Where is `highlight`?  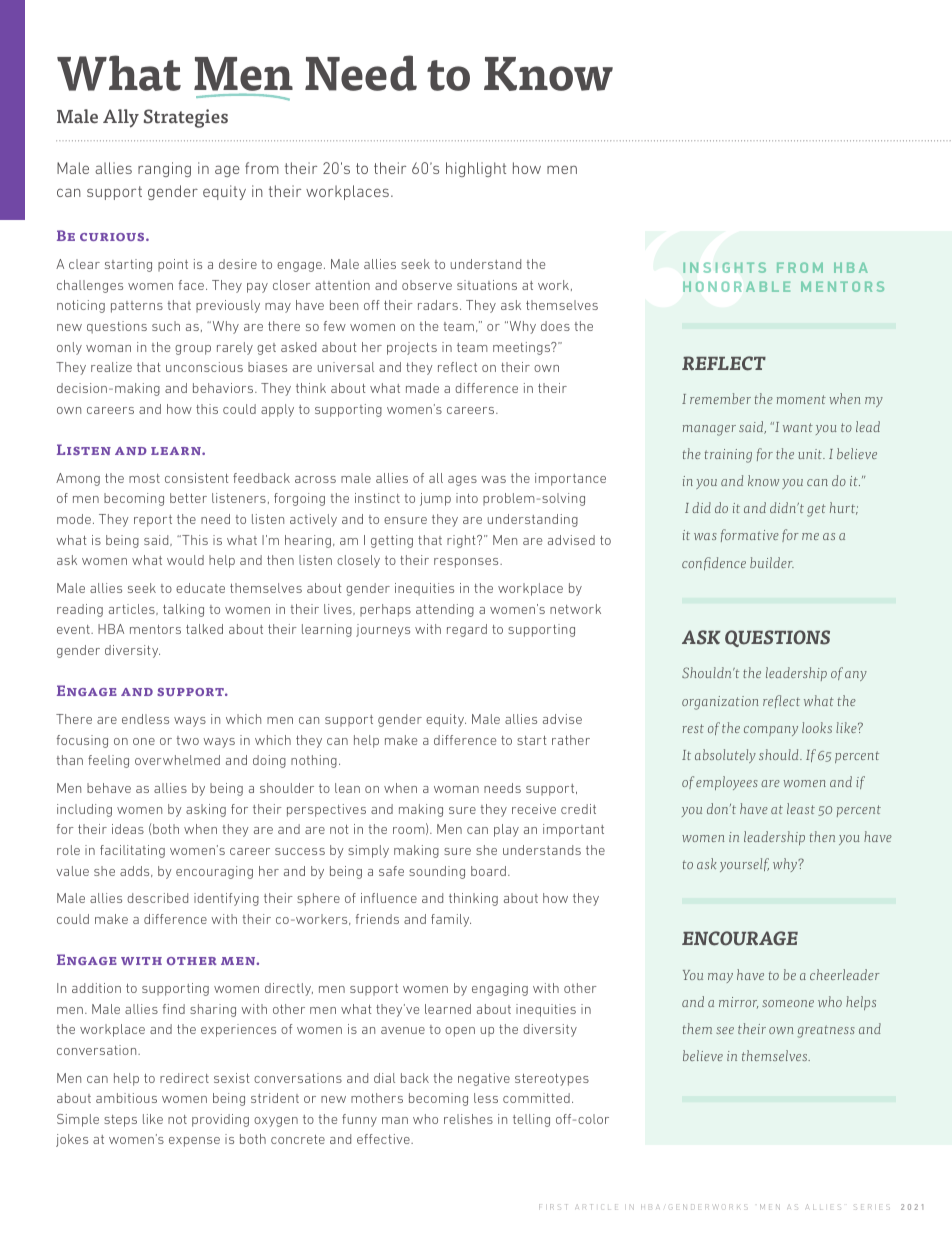 highlight is located at coordinates (476, 169).
